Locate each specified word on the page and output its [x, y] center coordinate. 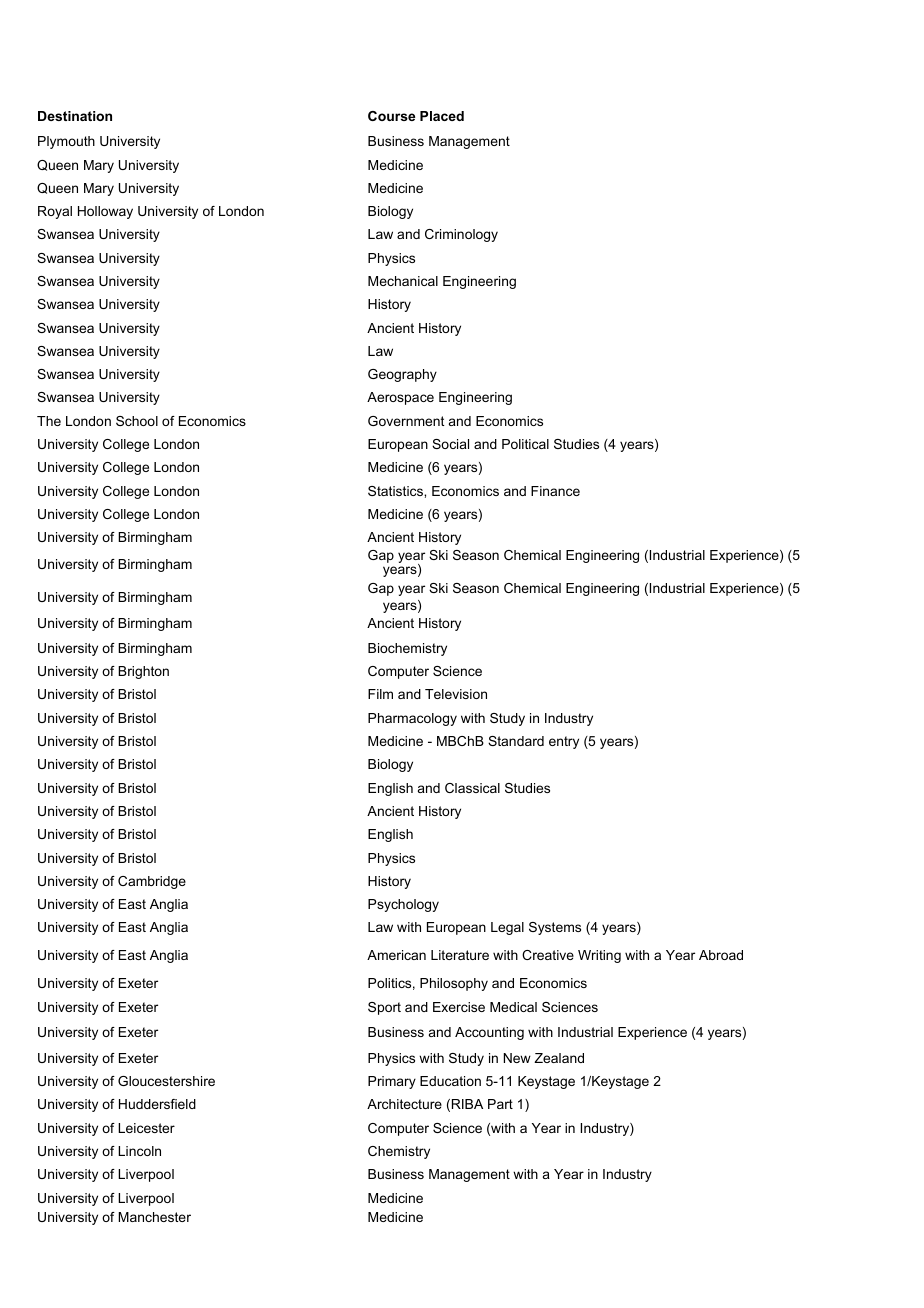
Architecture [404, 1104]
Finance [555, 491]
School [137, 421]
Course [391, 116]
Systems [555, 928]
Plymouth [66, 142]
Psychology [403, 905]
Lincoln [139, 1151]
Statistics [396, 491]
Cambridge [152, 882]
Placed [442, 116]
